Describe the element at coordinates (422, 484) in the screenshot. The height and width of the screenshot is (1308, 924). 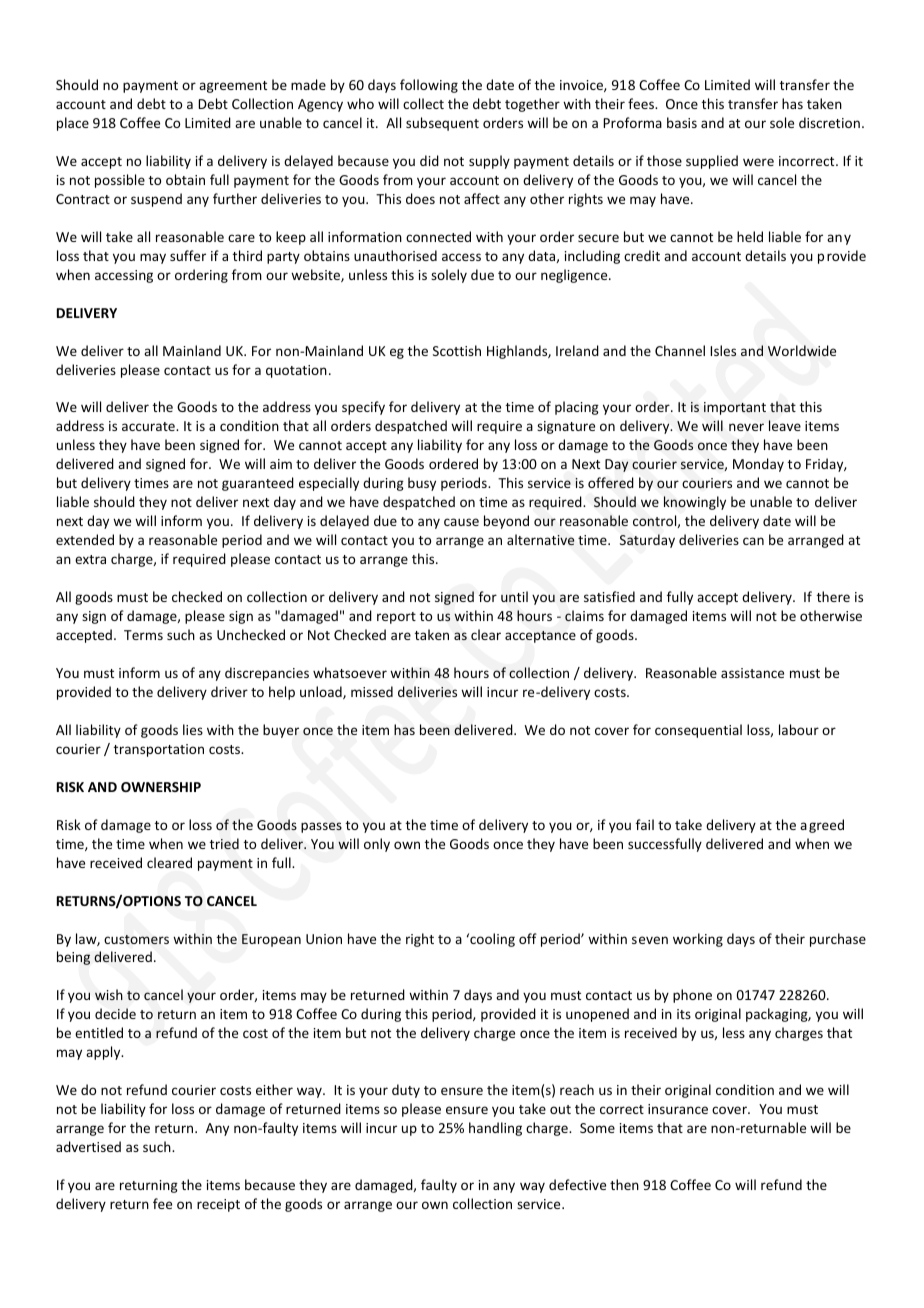
I see `busy` at that location.
